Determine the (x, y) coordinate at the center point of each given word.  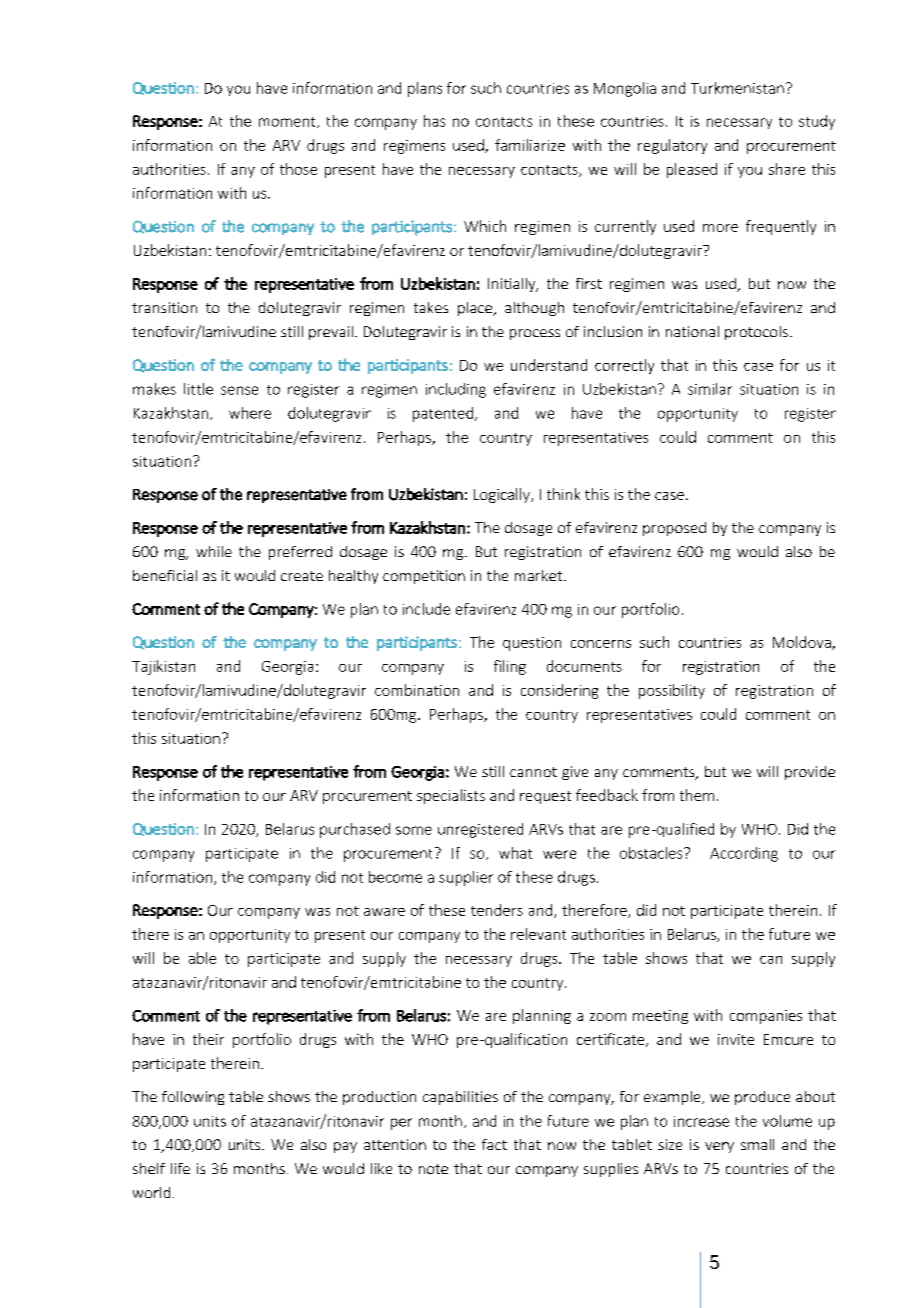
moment (288, 122)
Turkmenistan (737, 88)
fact (494, 1144)
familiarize (530, 145)
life (180, 1168)
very (719, 1147)
